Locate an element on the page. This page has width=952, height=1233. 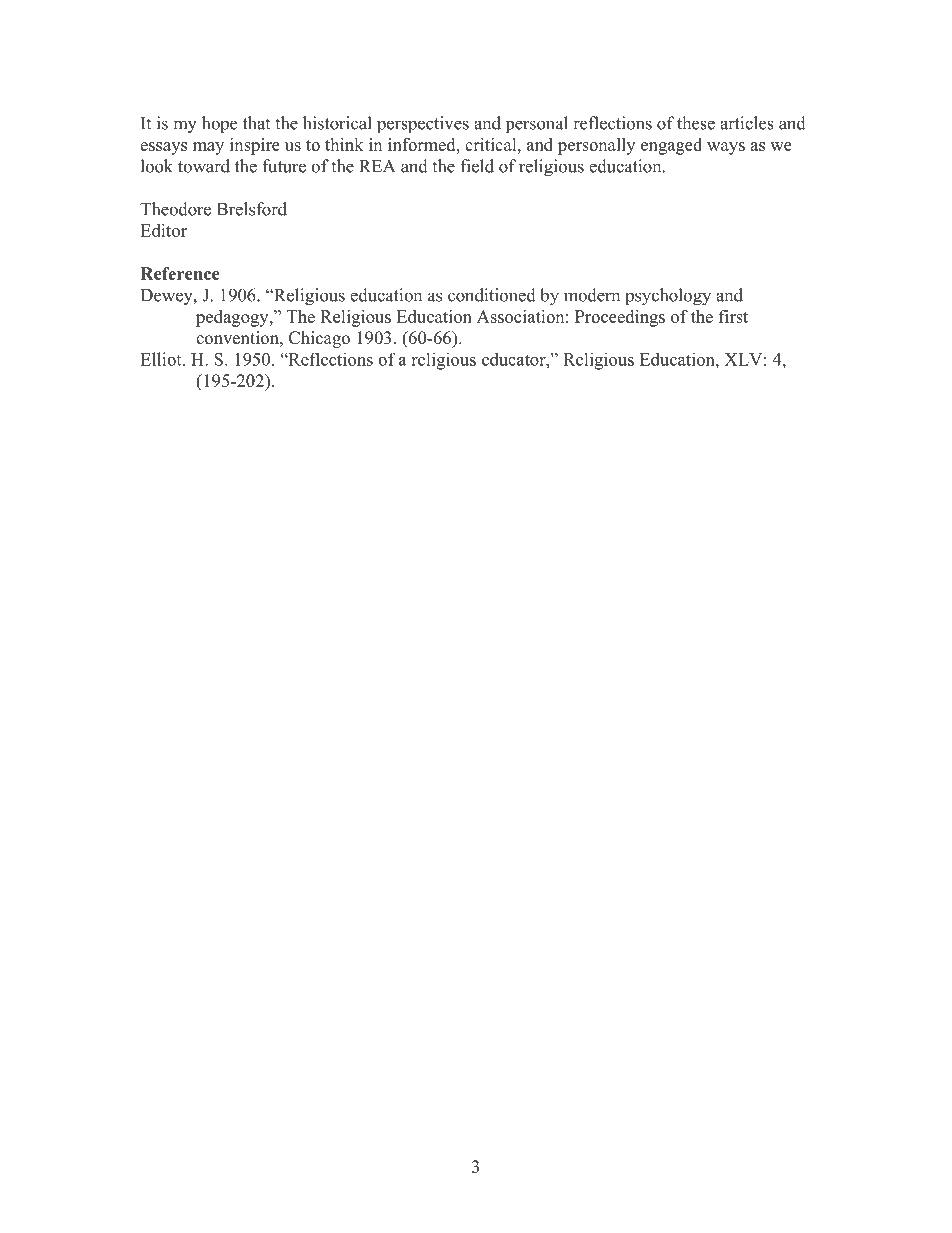
hope is located at coordinates (219, 124).
